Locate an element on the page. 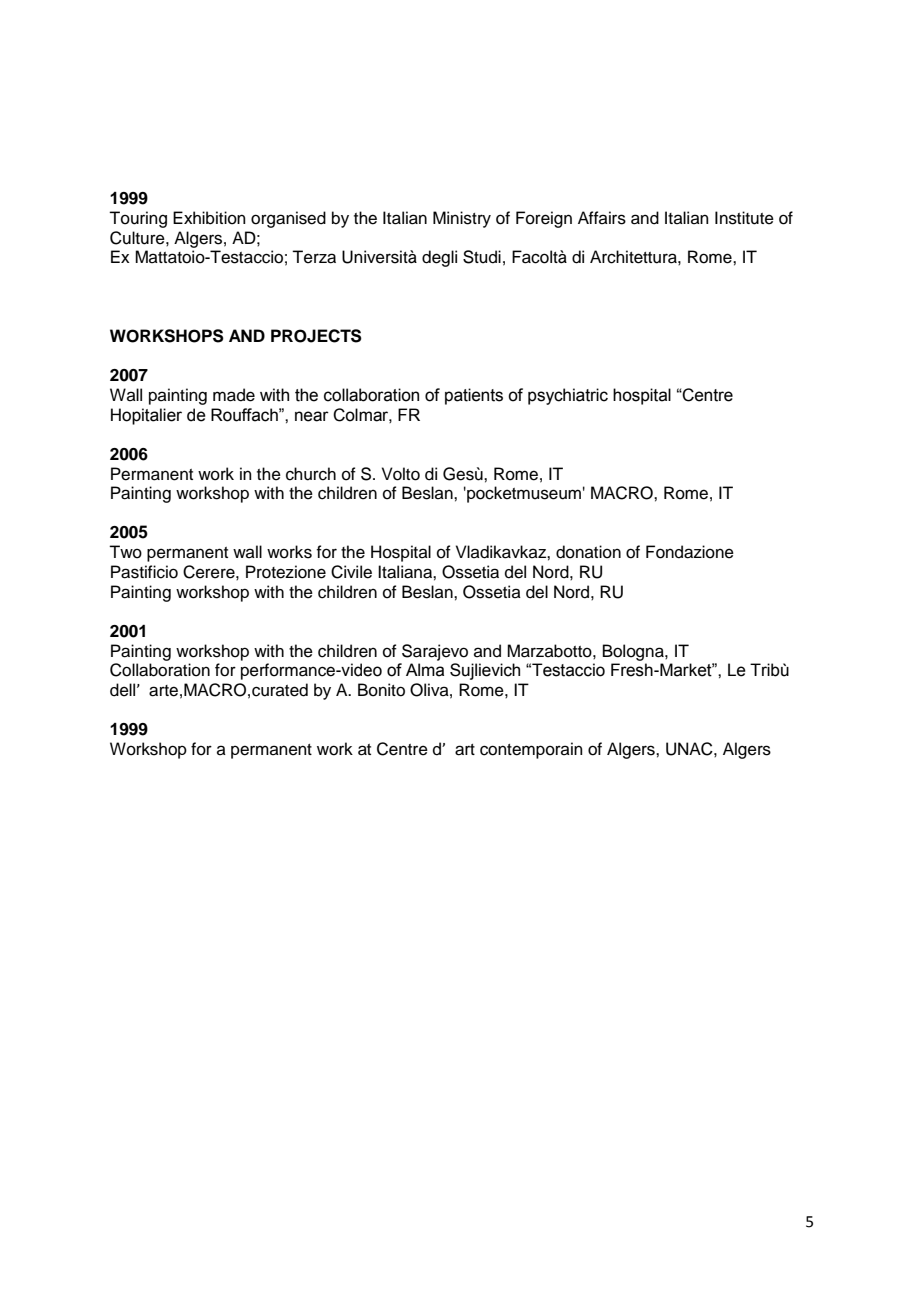 The width and height of the page is (924, 1308). Bologna is located at coordinates (634, 652).
